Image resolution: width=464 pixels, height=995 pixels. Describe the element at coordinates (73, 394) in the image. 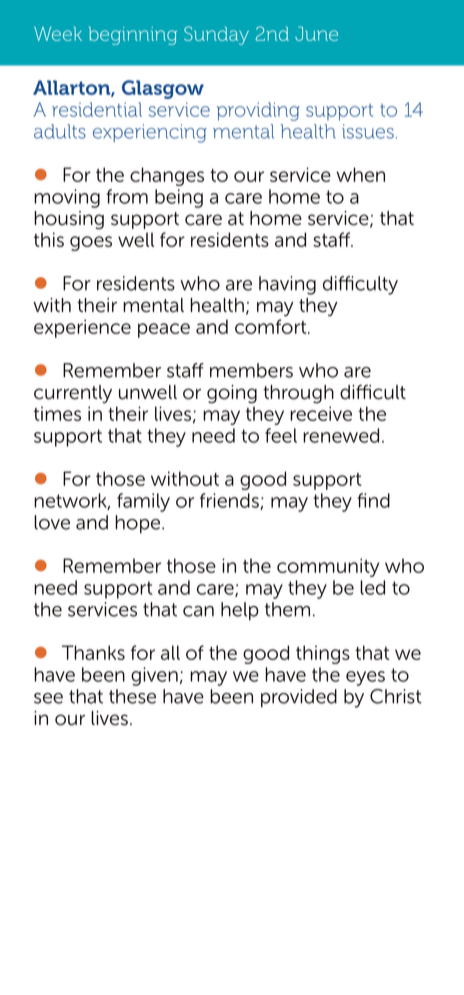

I see `currently` at that location.
